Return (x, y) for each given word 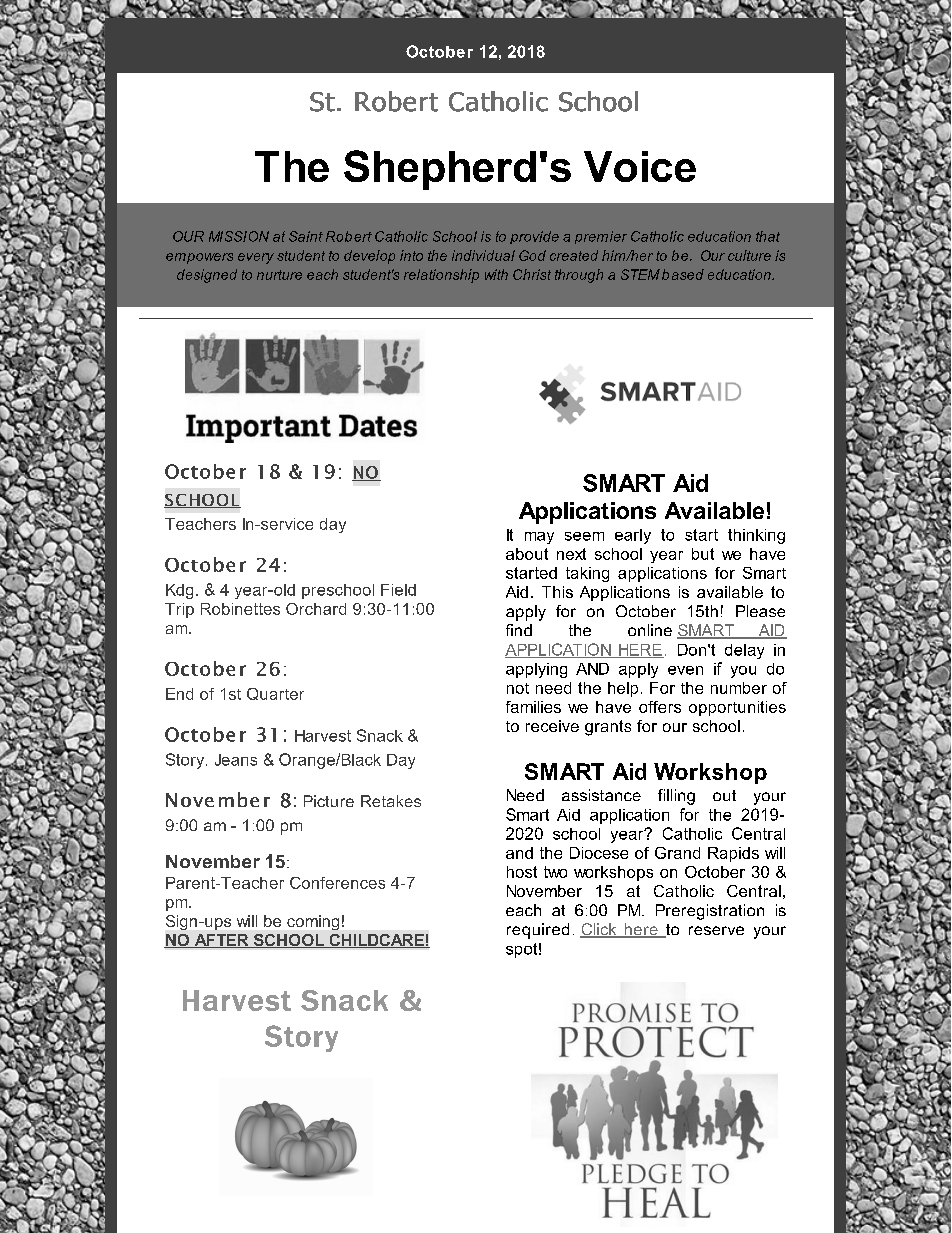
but (703, 554)
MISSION (239, 236)
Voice (640, 166)
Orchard (316, 609)
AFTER (221, 941)
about (527, 554)
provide (534, 237)
